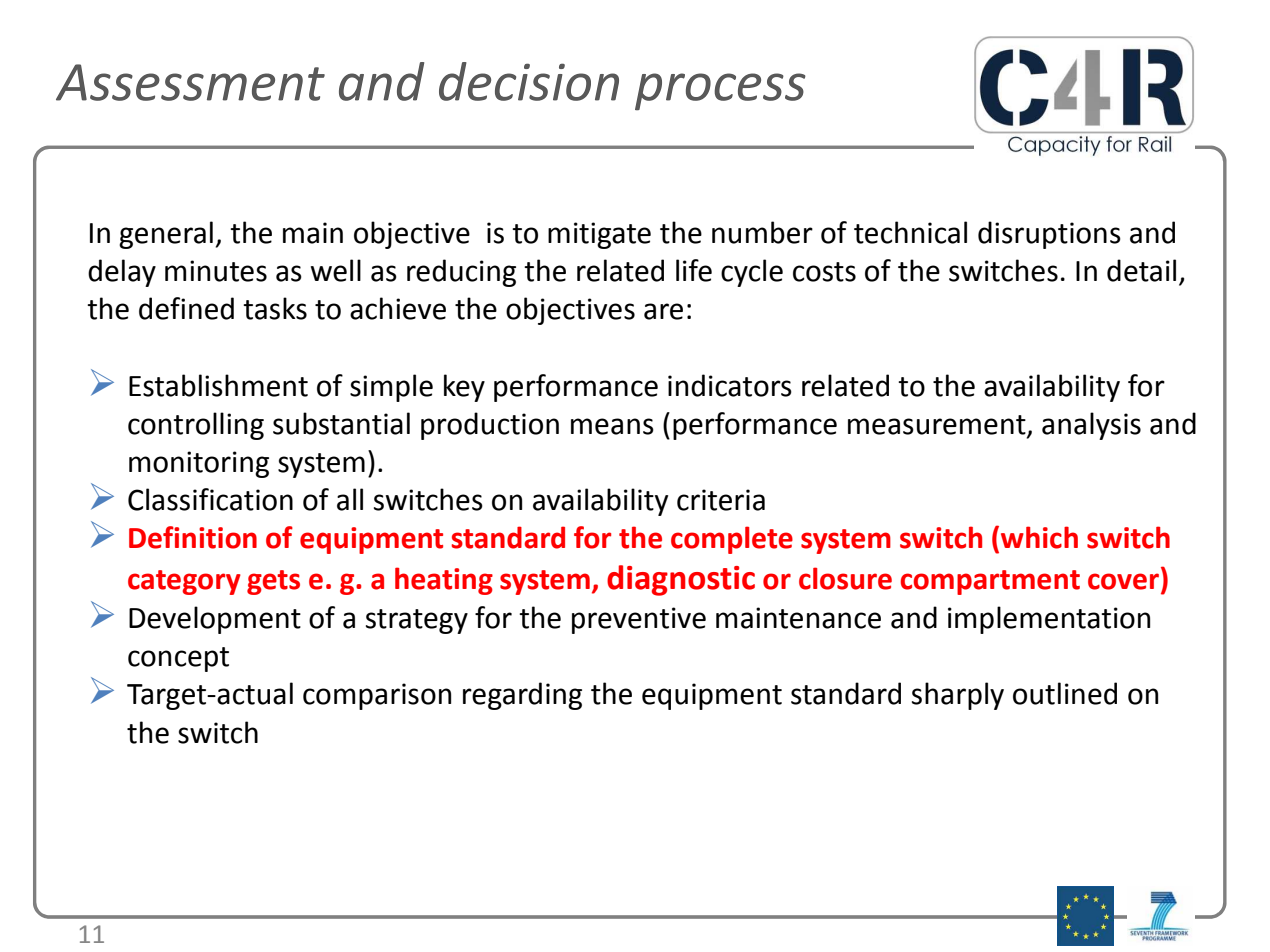 This screenshot has height=952, width=1270. I want to click on Classification, so click(210, 499).
